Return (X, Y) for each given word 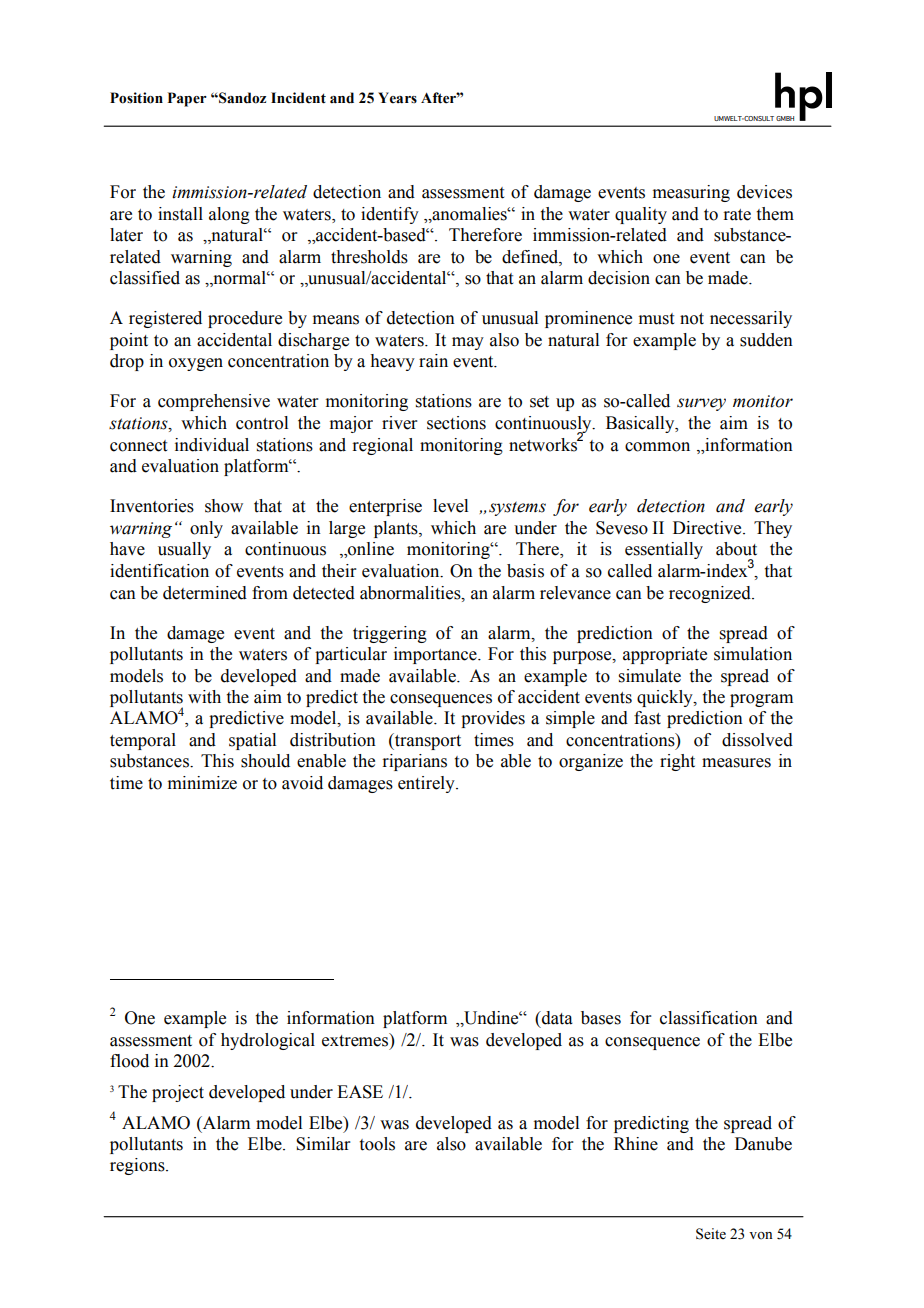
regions (138, 1166)
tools (377, 1144)
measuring (691, 193)
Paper (187, 99)
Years (397, 98)
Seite (711, 1234)
